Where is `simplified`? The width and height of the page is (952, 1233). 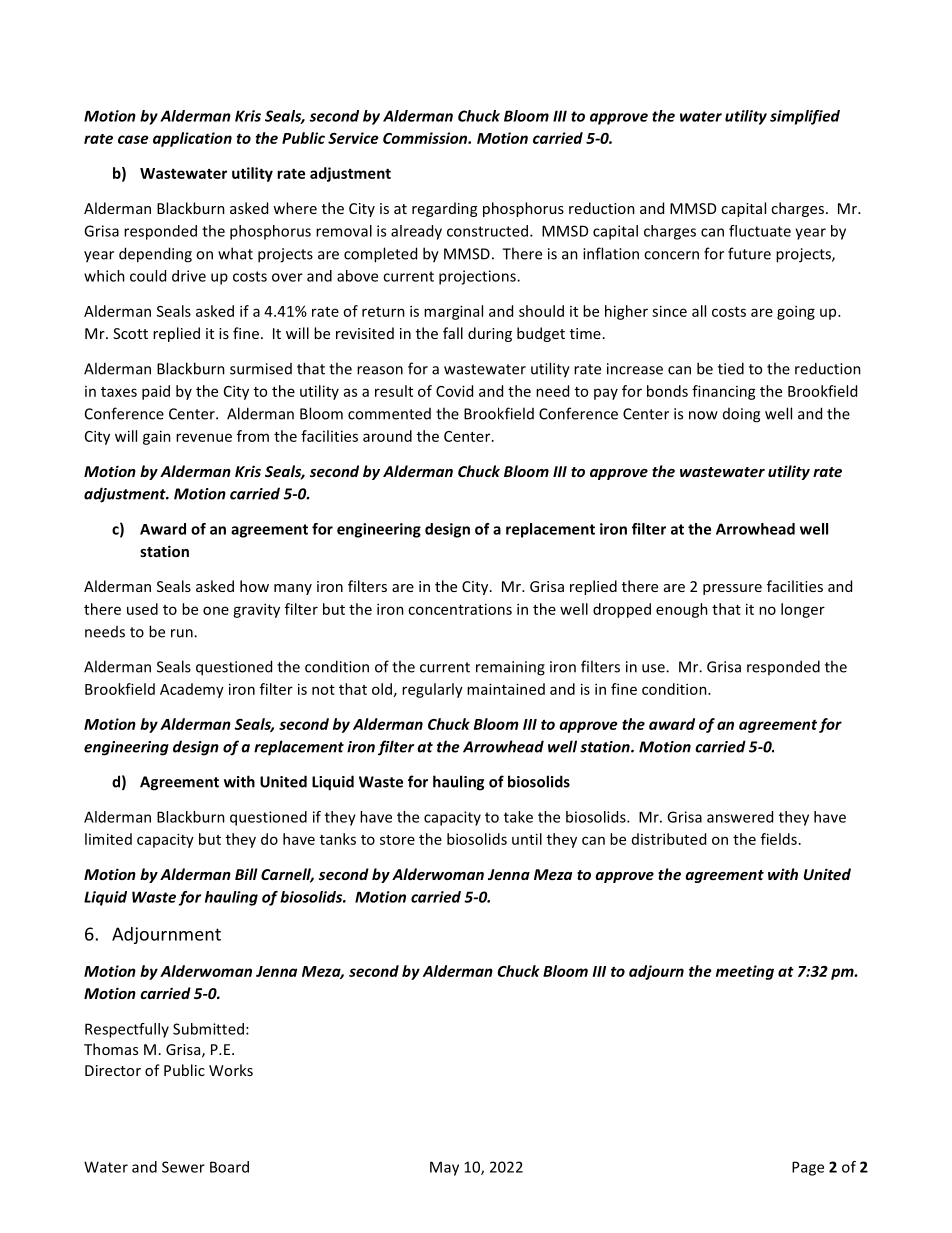 simplified is located at coordinates (805, 117).
